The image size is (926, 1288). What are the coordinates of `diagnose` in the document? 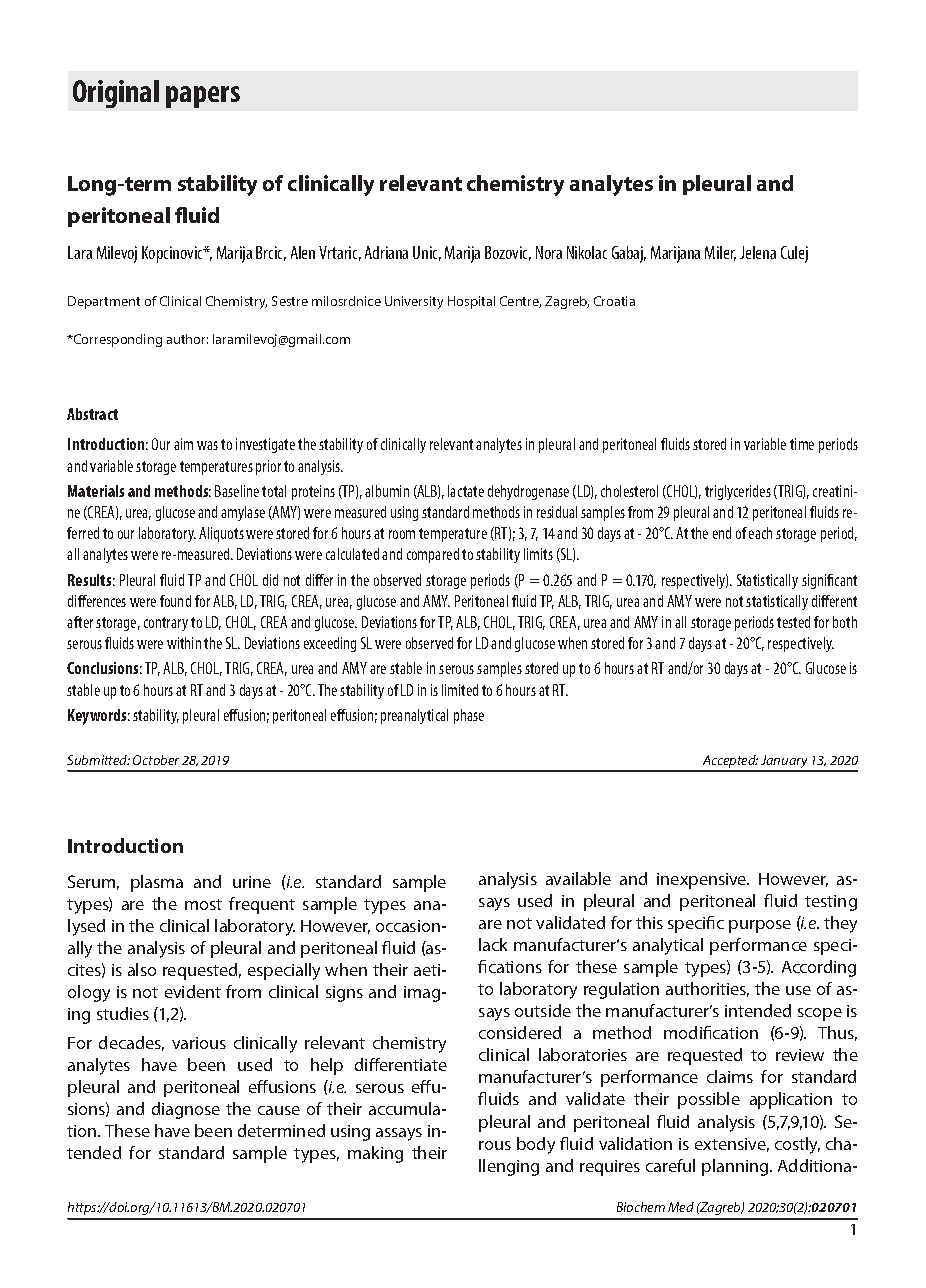 It's located at (186, 1110).
